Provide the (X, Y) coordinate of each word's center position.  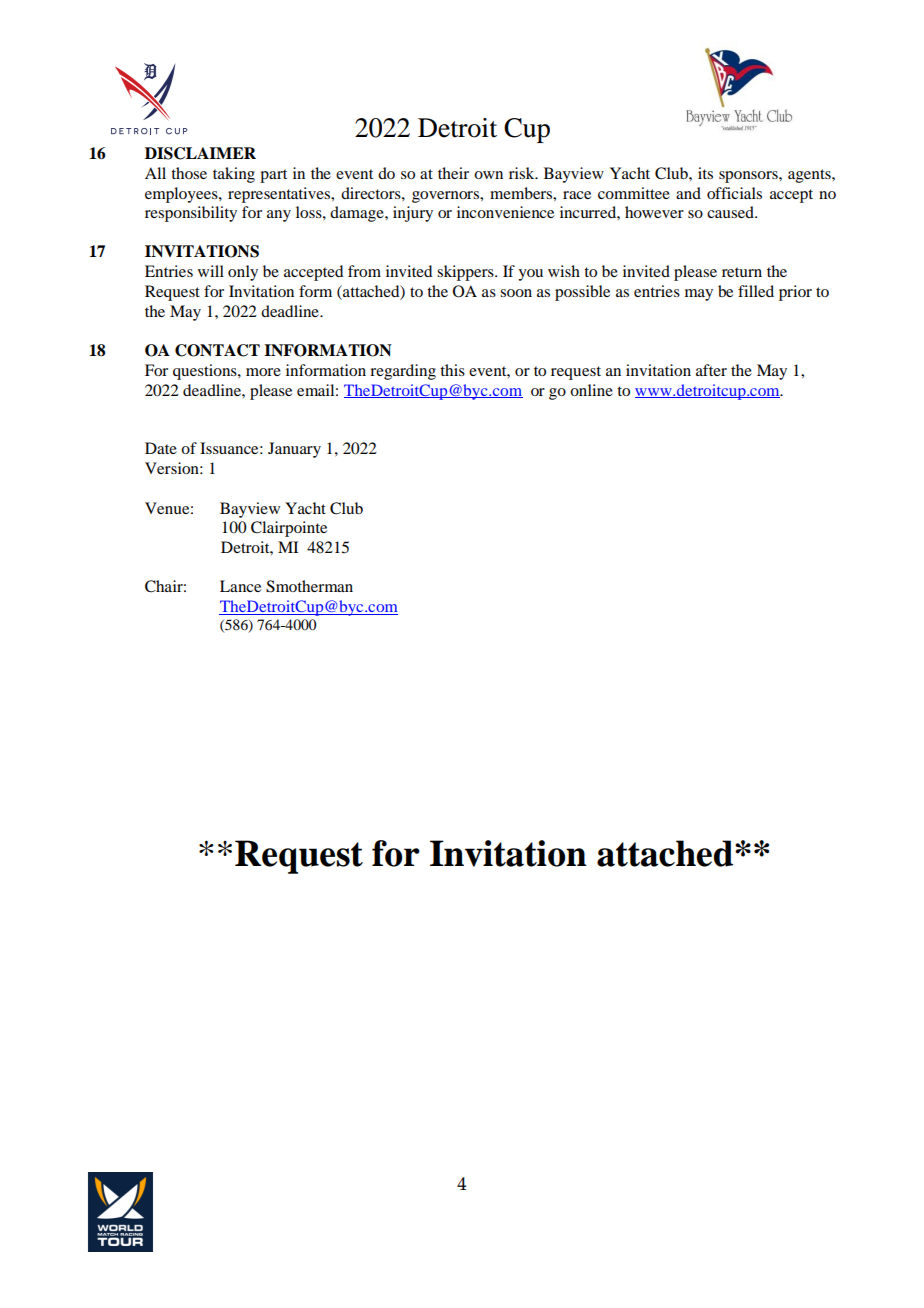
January (294, 450)
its (705, 173)
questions (206, 372)
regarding (403, 372)
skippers (466, 273)
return (742, 272)
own (488, 175)
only (243, 273)
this (452, 370)
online (591, 390)
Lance (240, 586)
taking (234, 175)
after (711, 370)
